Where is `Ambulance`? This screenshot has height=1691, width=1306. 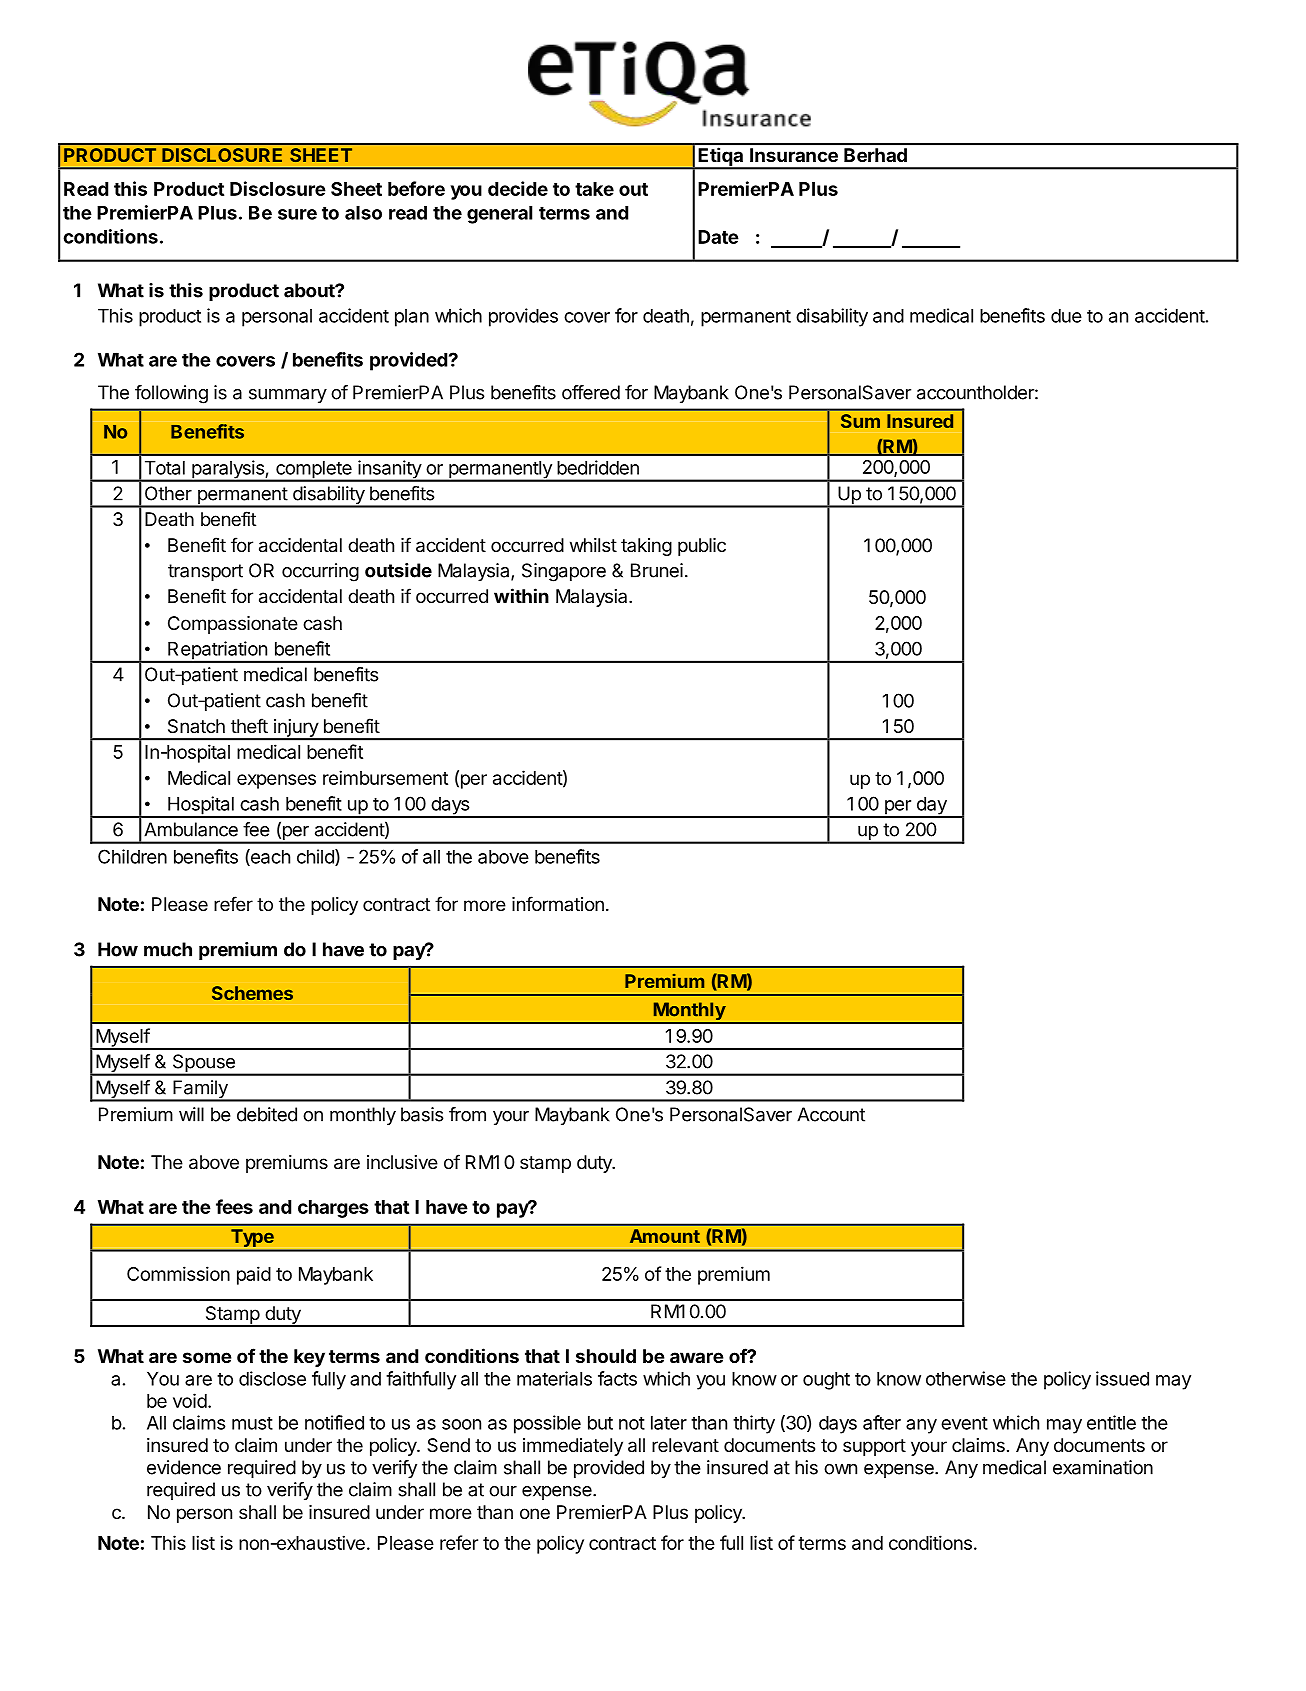
Ambulance is located at coordinates (191, 829).
